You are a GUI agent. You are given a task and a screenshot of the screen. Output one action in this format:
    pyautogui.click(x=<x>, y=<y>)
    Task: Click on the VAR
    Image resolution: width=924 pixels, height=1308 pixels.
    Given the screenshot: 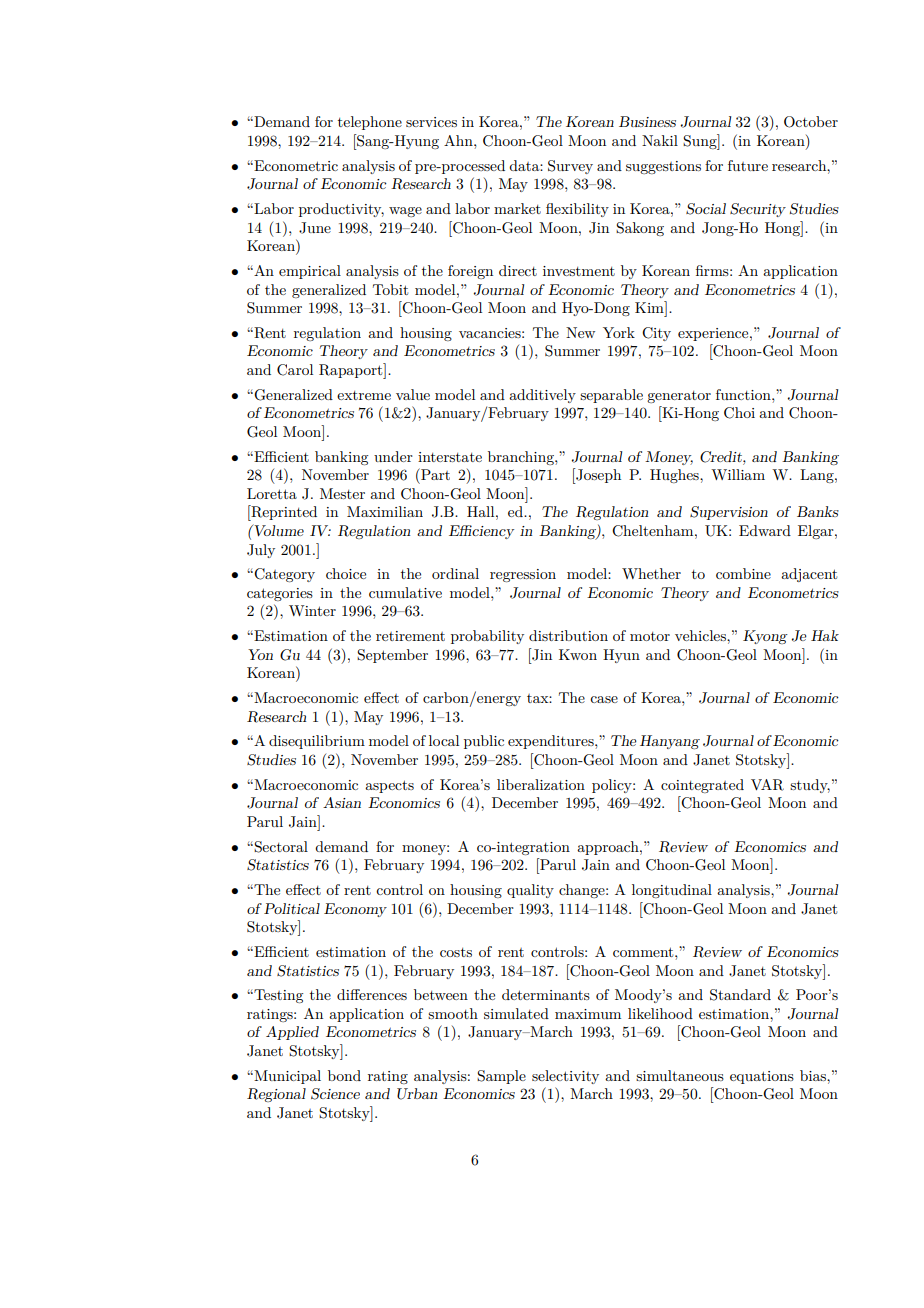 What is the action you would take?
    pyautogui.click(x=767, y=785)
